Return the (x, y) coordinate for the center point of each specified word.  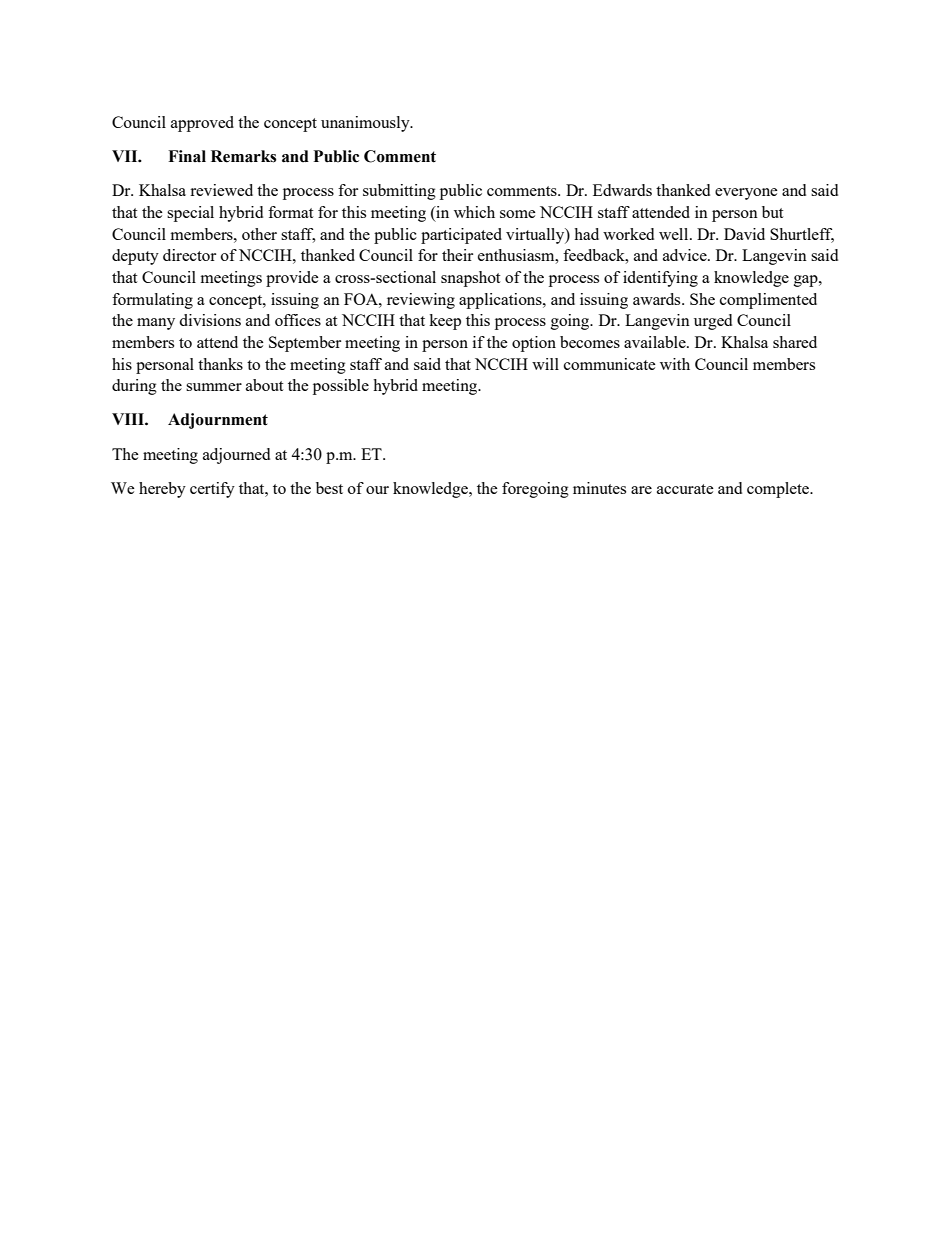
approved (202, 124)
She (702, 299)
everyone (746, 194)
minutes (599, 488)
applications (501, 301)
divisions (210, 320)
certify (212, 490)
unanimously (366, 124)
